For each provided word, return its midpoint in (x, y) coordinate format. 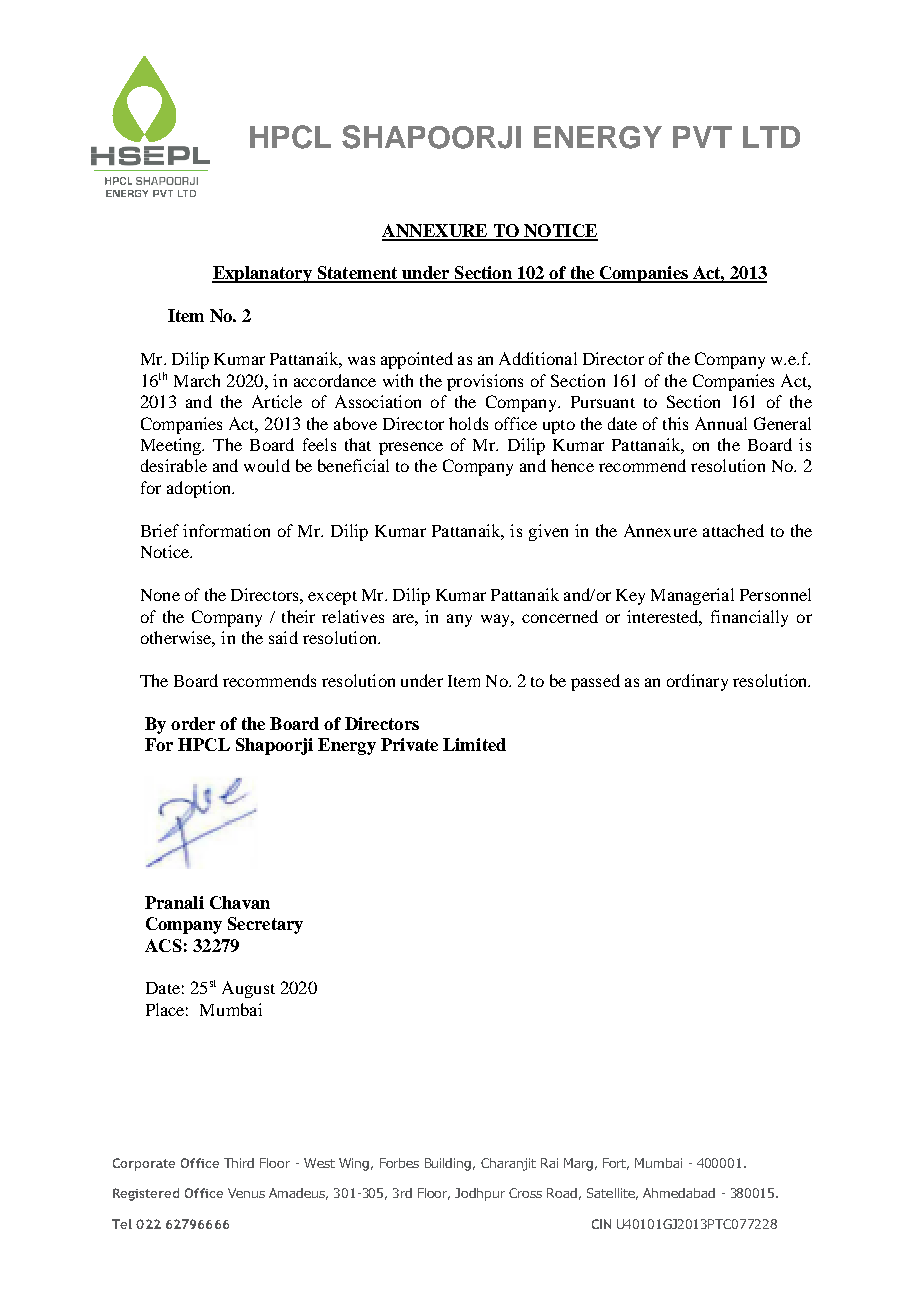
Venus (246, 1193)
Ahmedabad (679, 1193)
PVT (702, 137)
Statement (357, 274)
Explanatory (263, 274)
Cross (525, 1193)
